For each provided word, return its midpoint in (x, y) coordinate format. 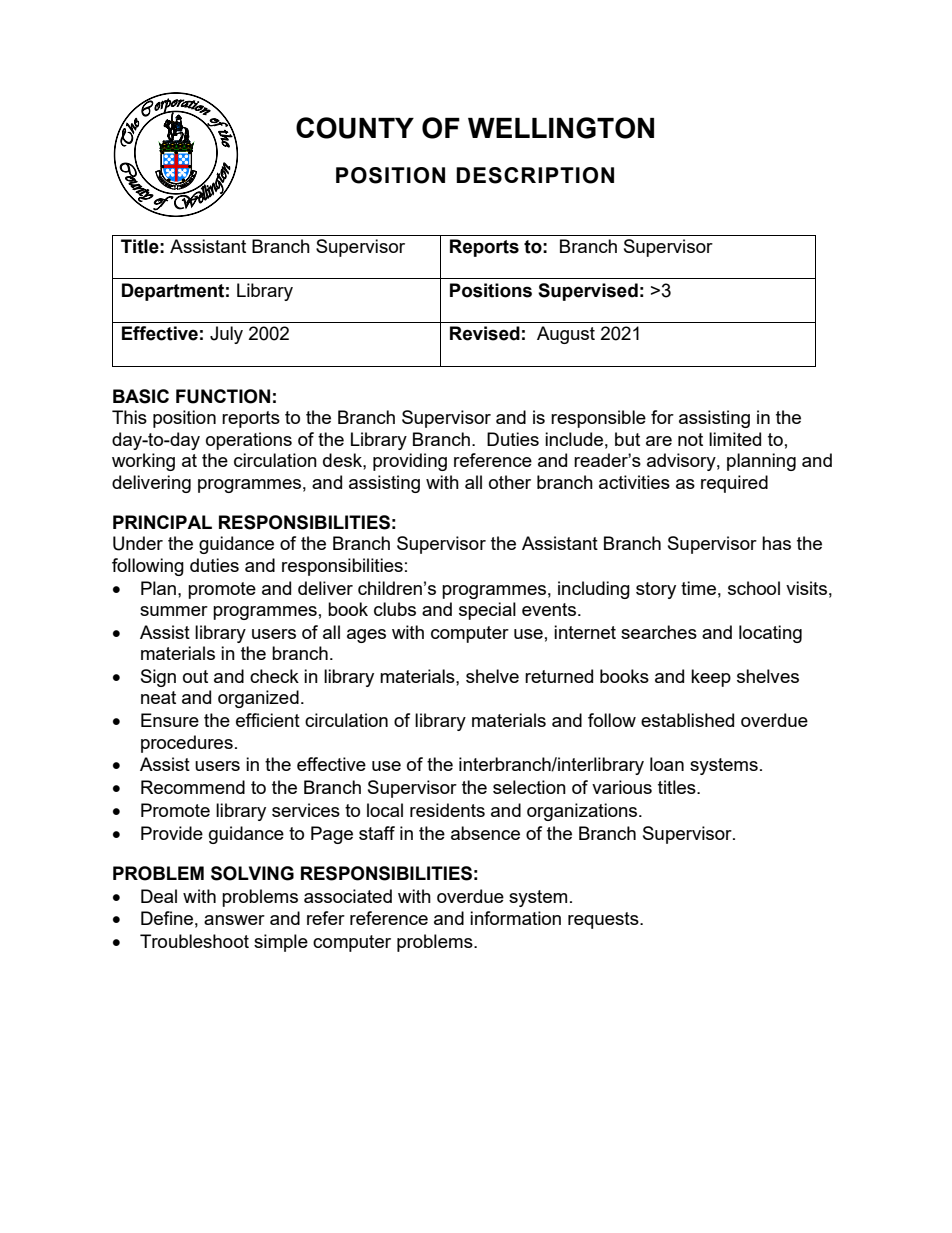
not (690, 439)
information (515, 918)
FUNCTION (223, 396)
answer (234, 920)
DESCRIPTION (535, 175)
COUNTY (355, 128)
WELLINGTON (561, 128)
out (195, 676)
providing (410, 462)
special (487, 611)
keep (711, 678)
